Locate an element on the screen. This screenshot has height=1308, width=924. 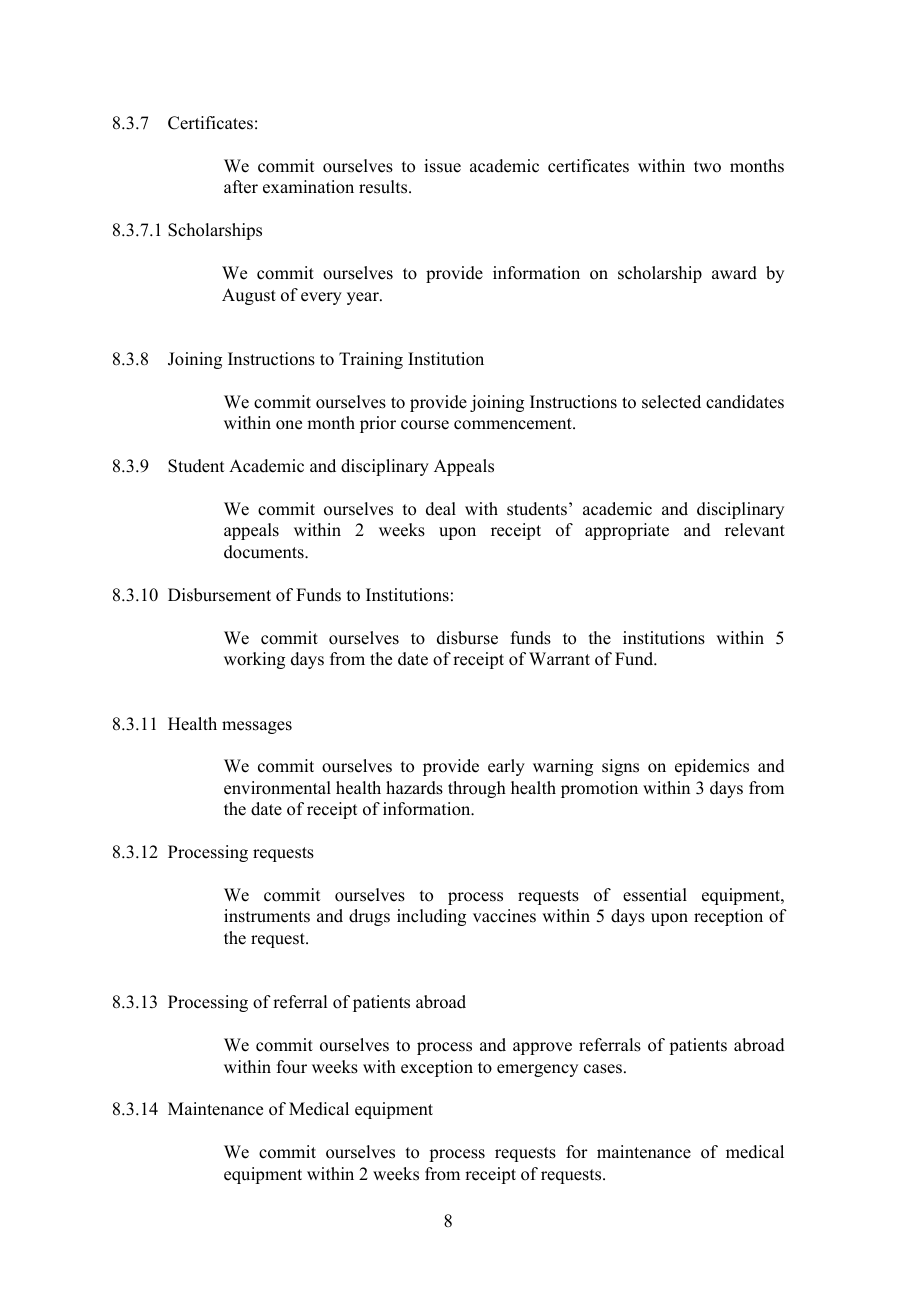
working is located at coordinates (254, 660).
